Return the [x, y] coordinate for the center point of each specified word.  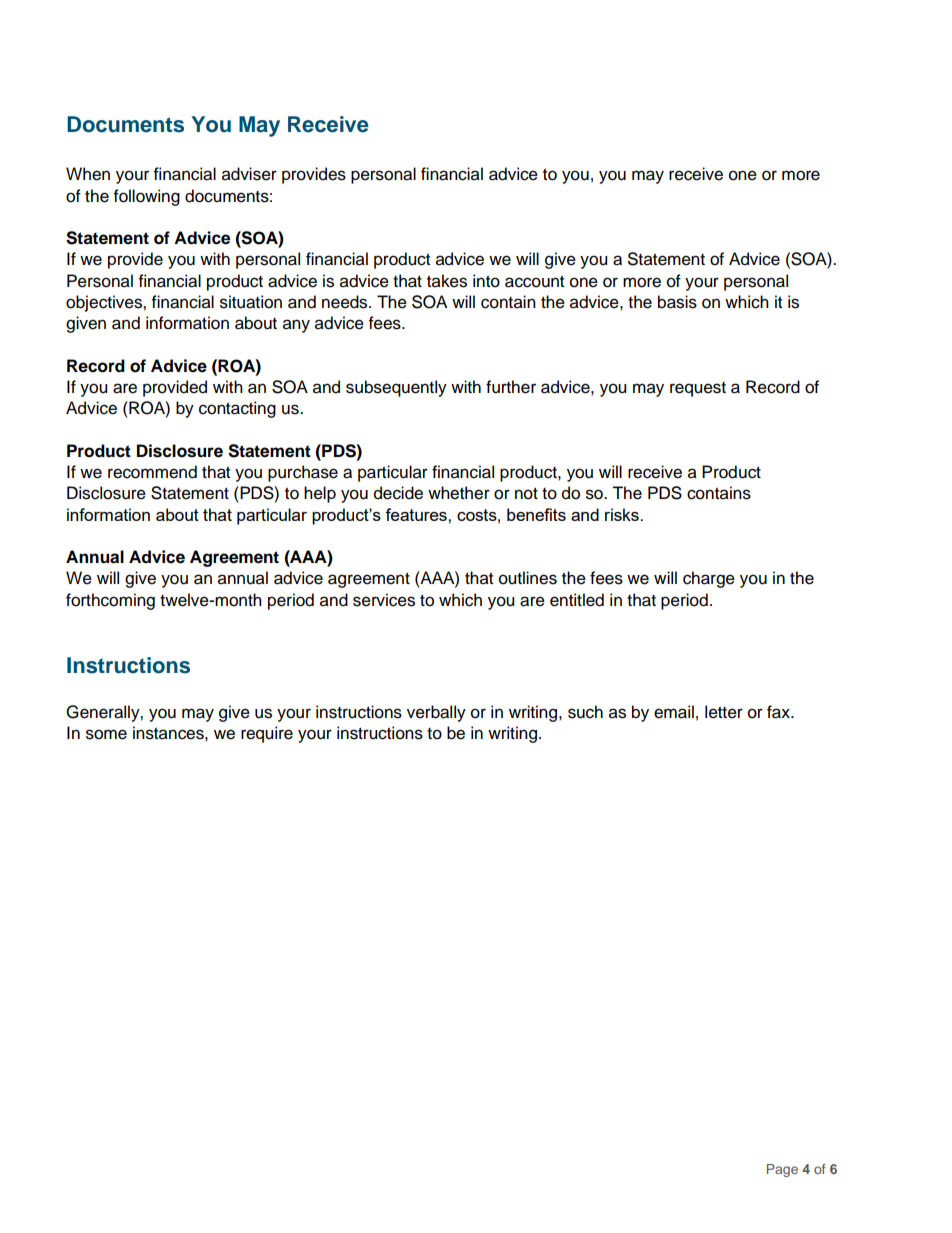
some [106, 734]
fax [779, 712]
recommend [152, 472]
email [674, 712]
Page [782, 1170]
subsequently [396, 388]
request [698, 389]
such [585, 712]
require [267, 734]
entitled [577, 600]
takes [447, 281]
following [147, 197]
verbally [436, 713]
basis [677, 302]
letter [724, 712]
